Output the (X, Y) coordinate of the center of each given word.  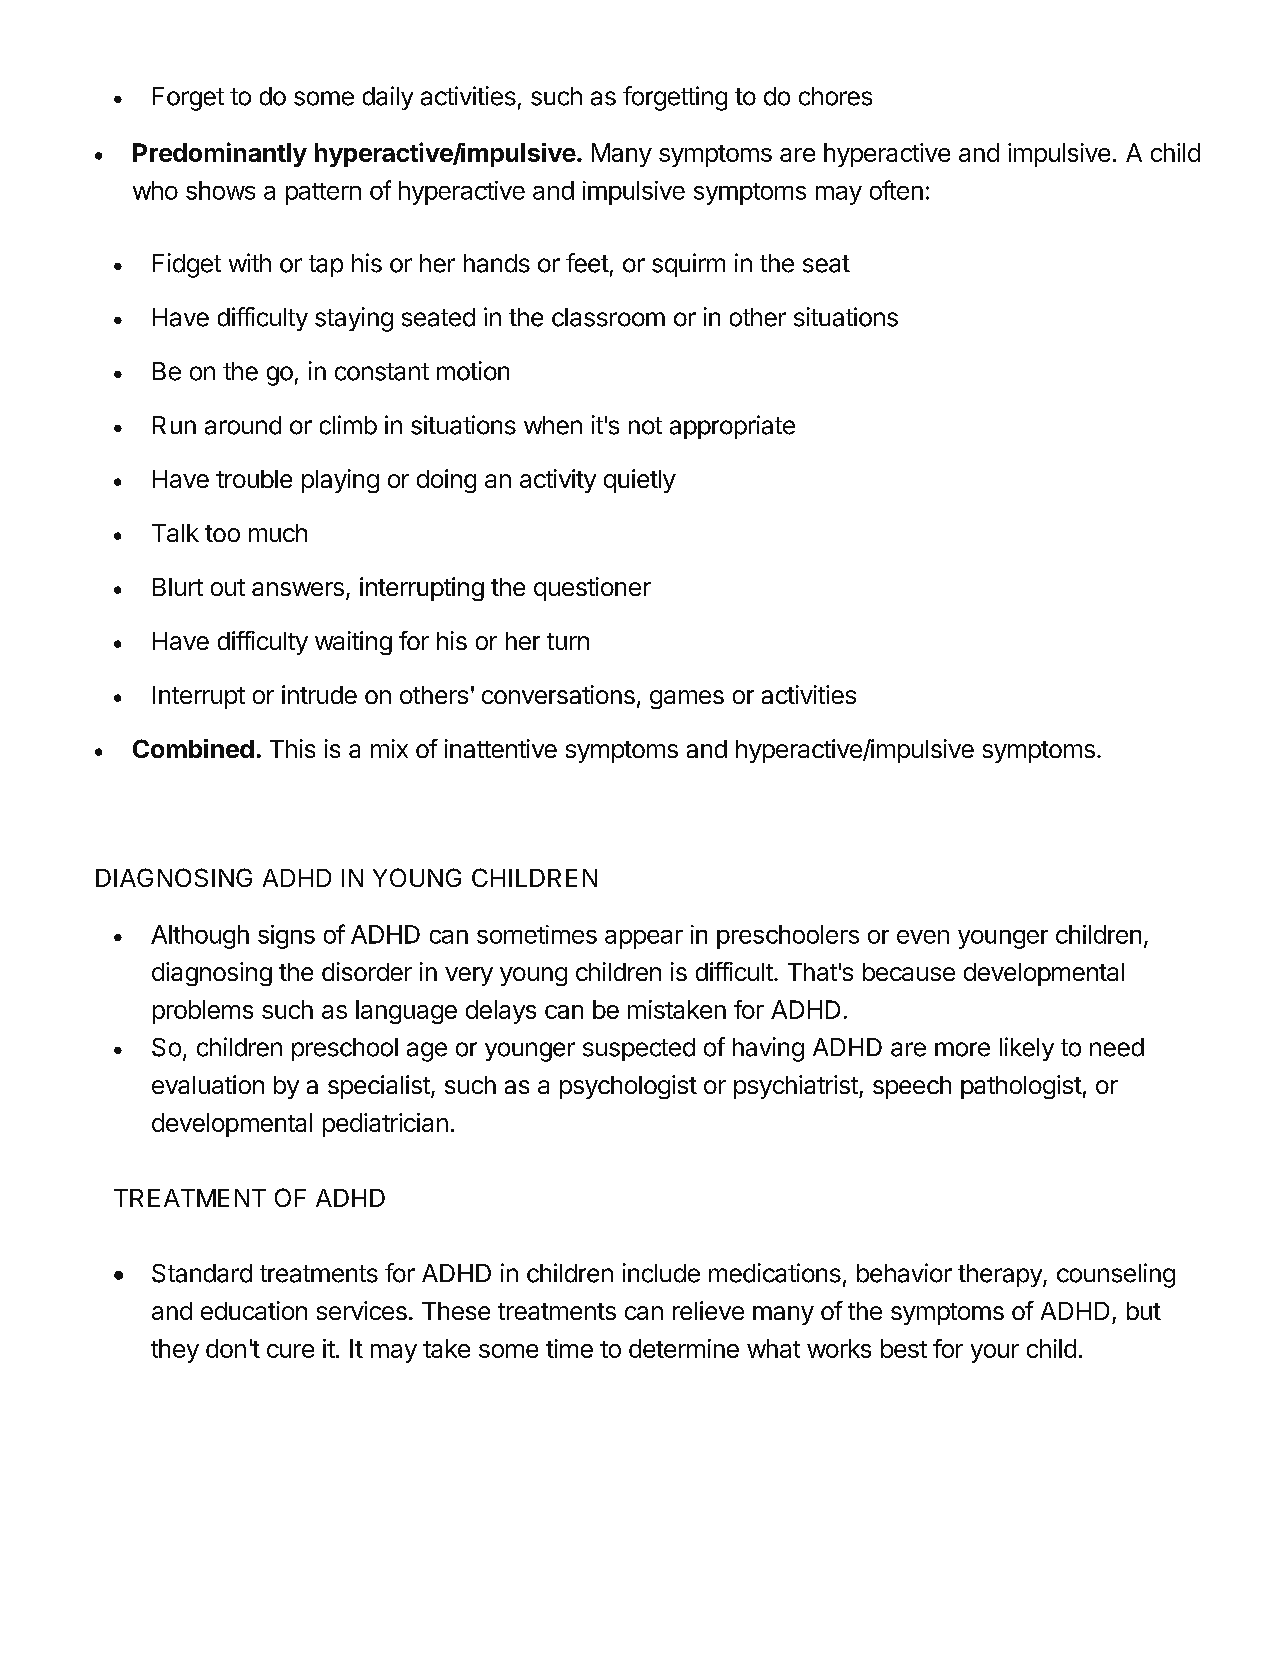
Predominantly (220, 154)
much (278, 533)
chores (835, 96)
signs (286, 937)
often (896, 190)
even (923, 937)
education (254, 1310)
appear (644, 939)
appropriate (732, 427)
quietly (640, 481)
